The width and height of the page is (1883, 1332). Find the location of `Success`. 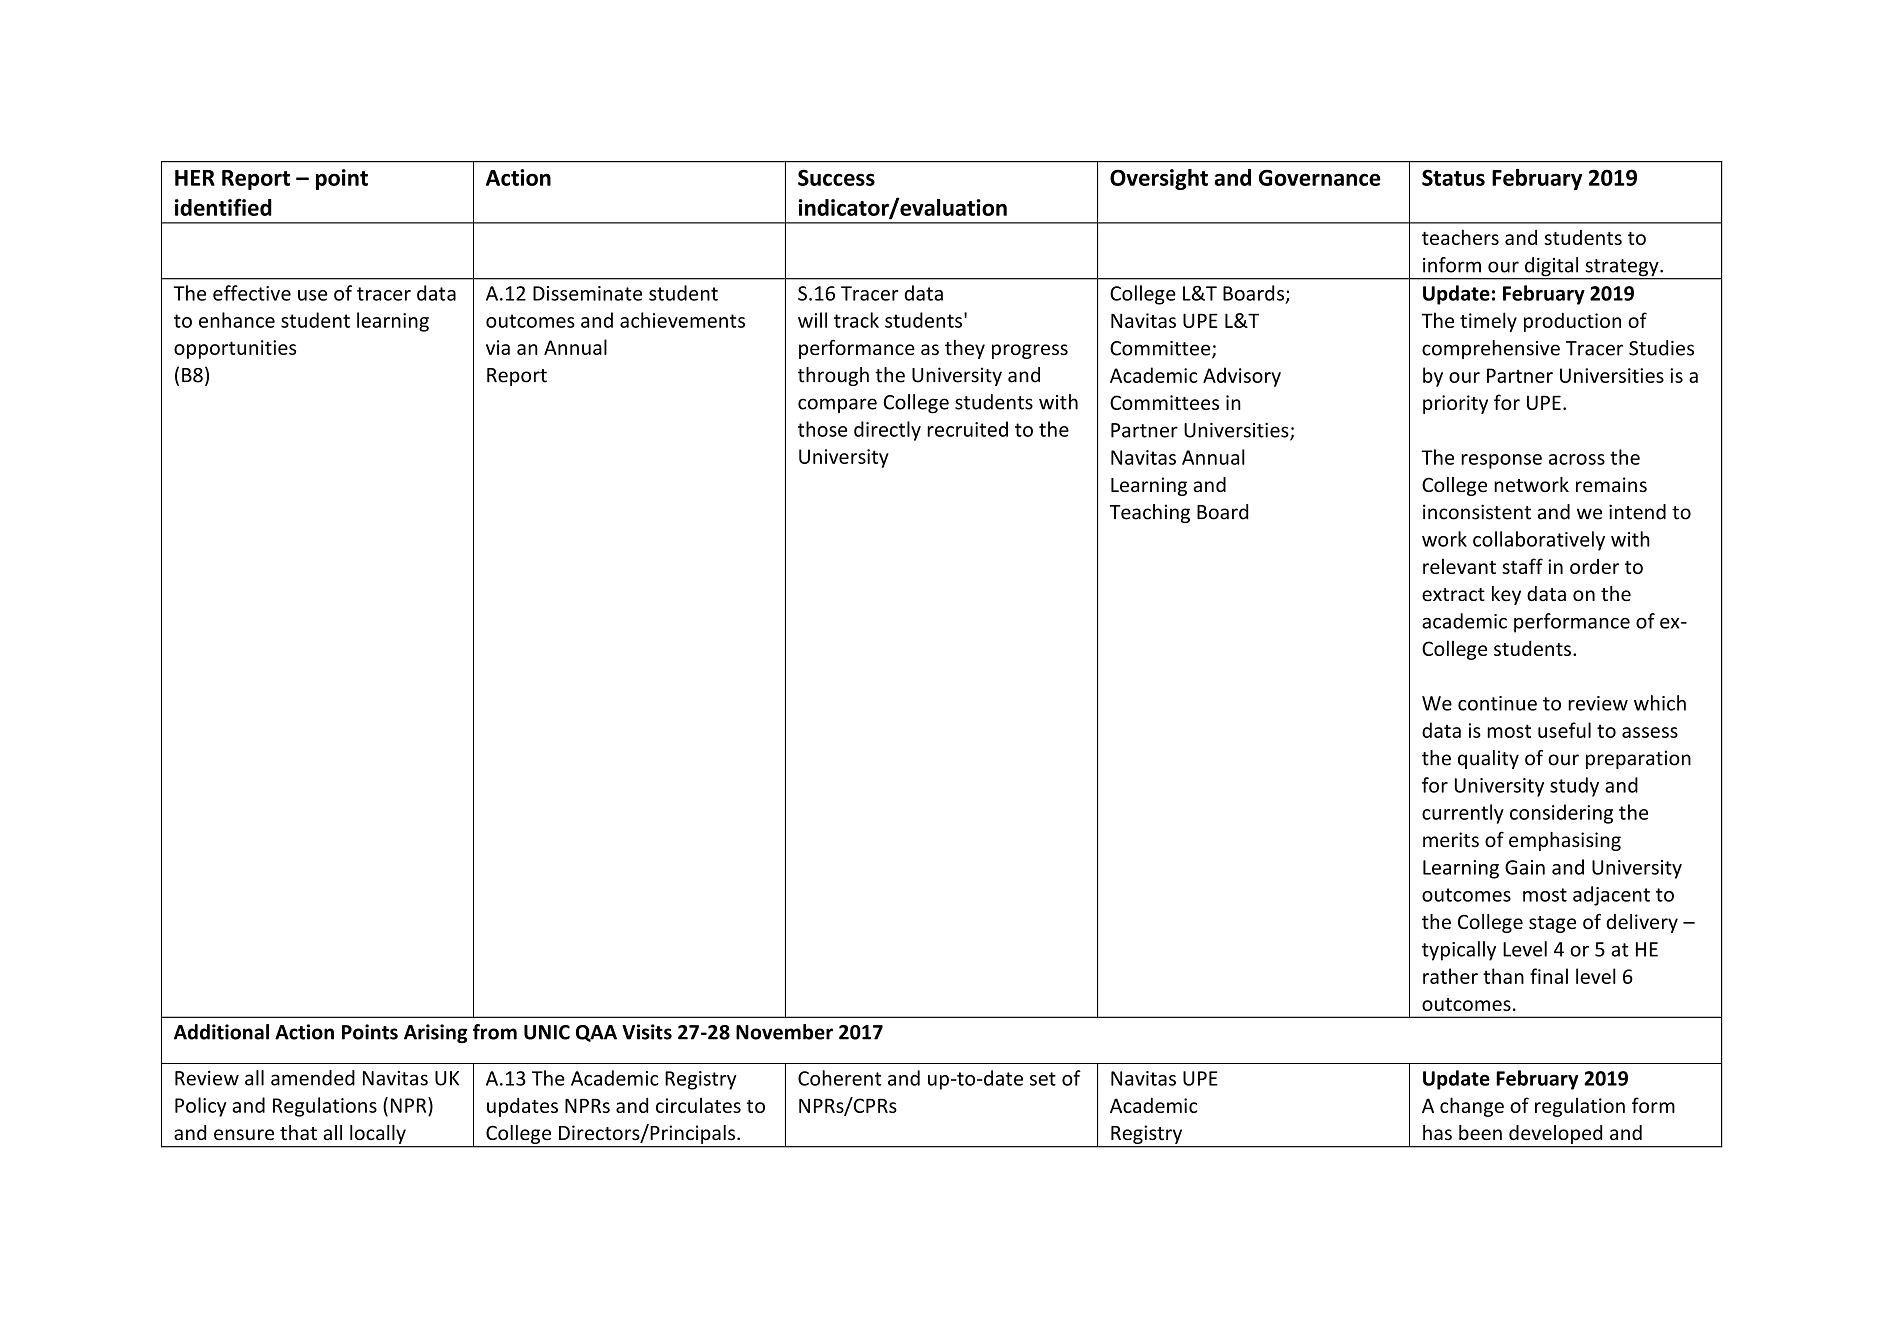

Success is located at coordinates (836, 177).
